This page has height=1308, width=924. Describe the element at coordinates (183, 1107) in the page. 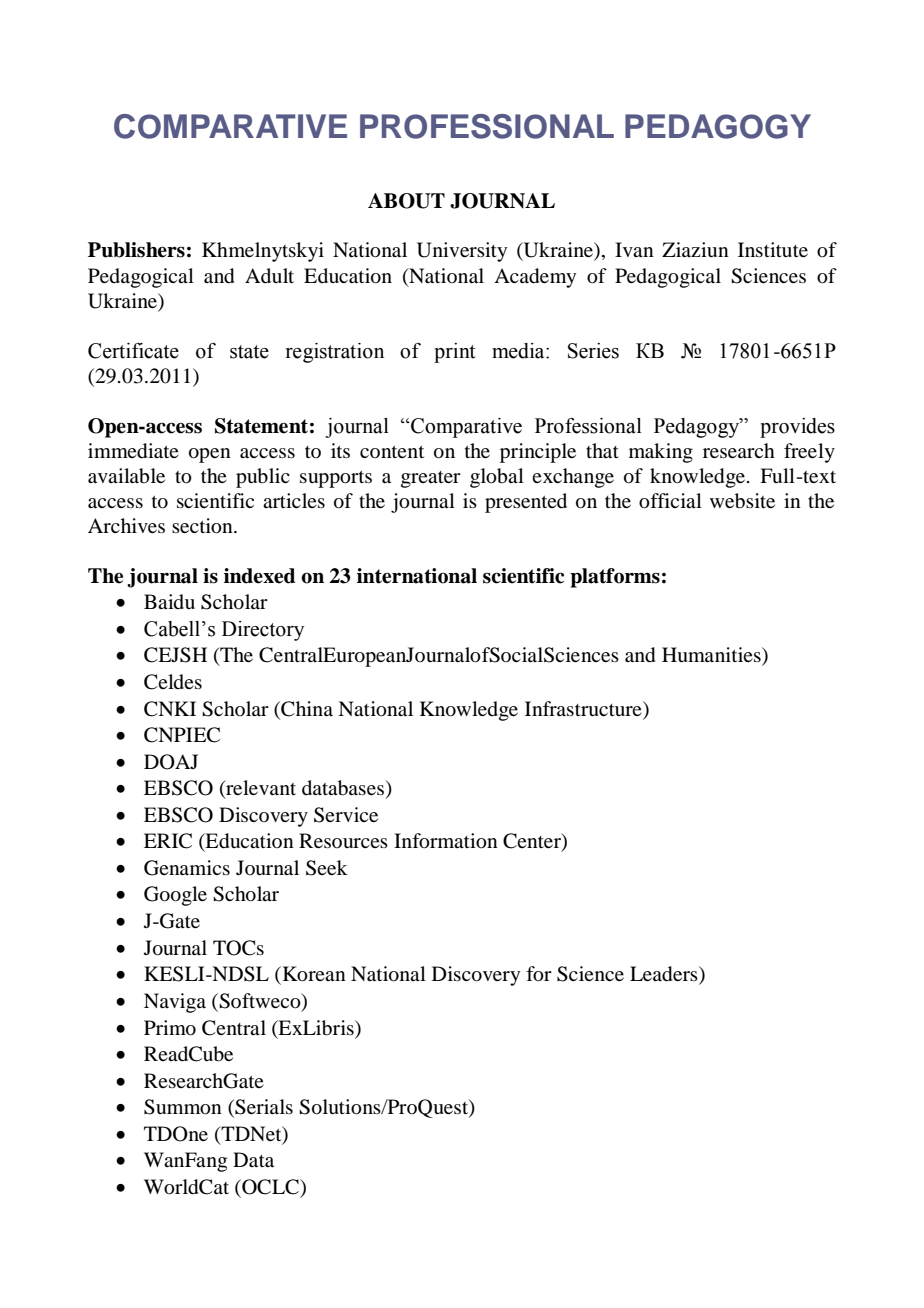

I see `Summon` at that location.
